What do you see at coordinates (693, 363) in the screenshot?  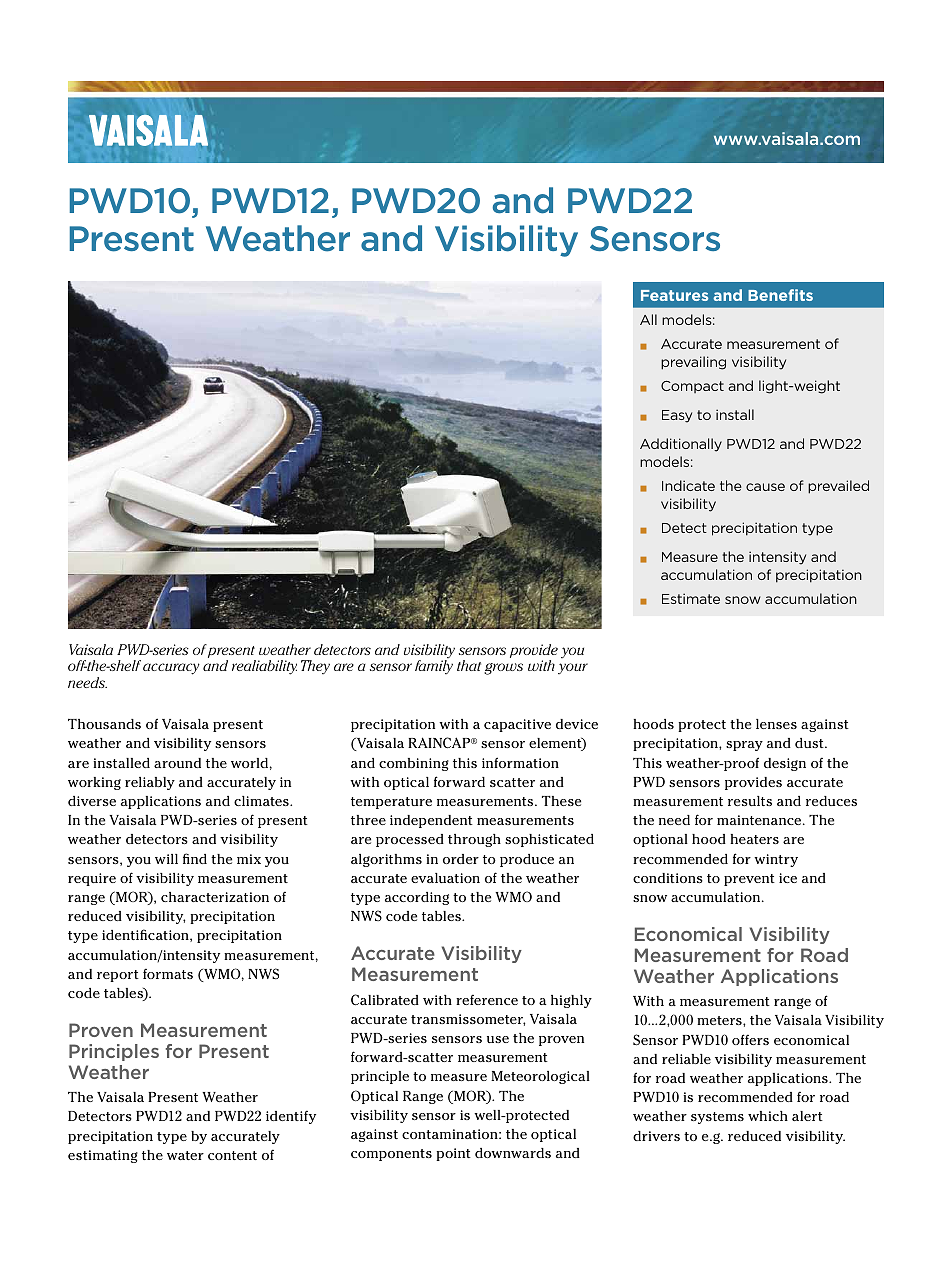 I see `prevailing` at bounding box center [693, 363].
